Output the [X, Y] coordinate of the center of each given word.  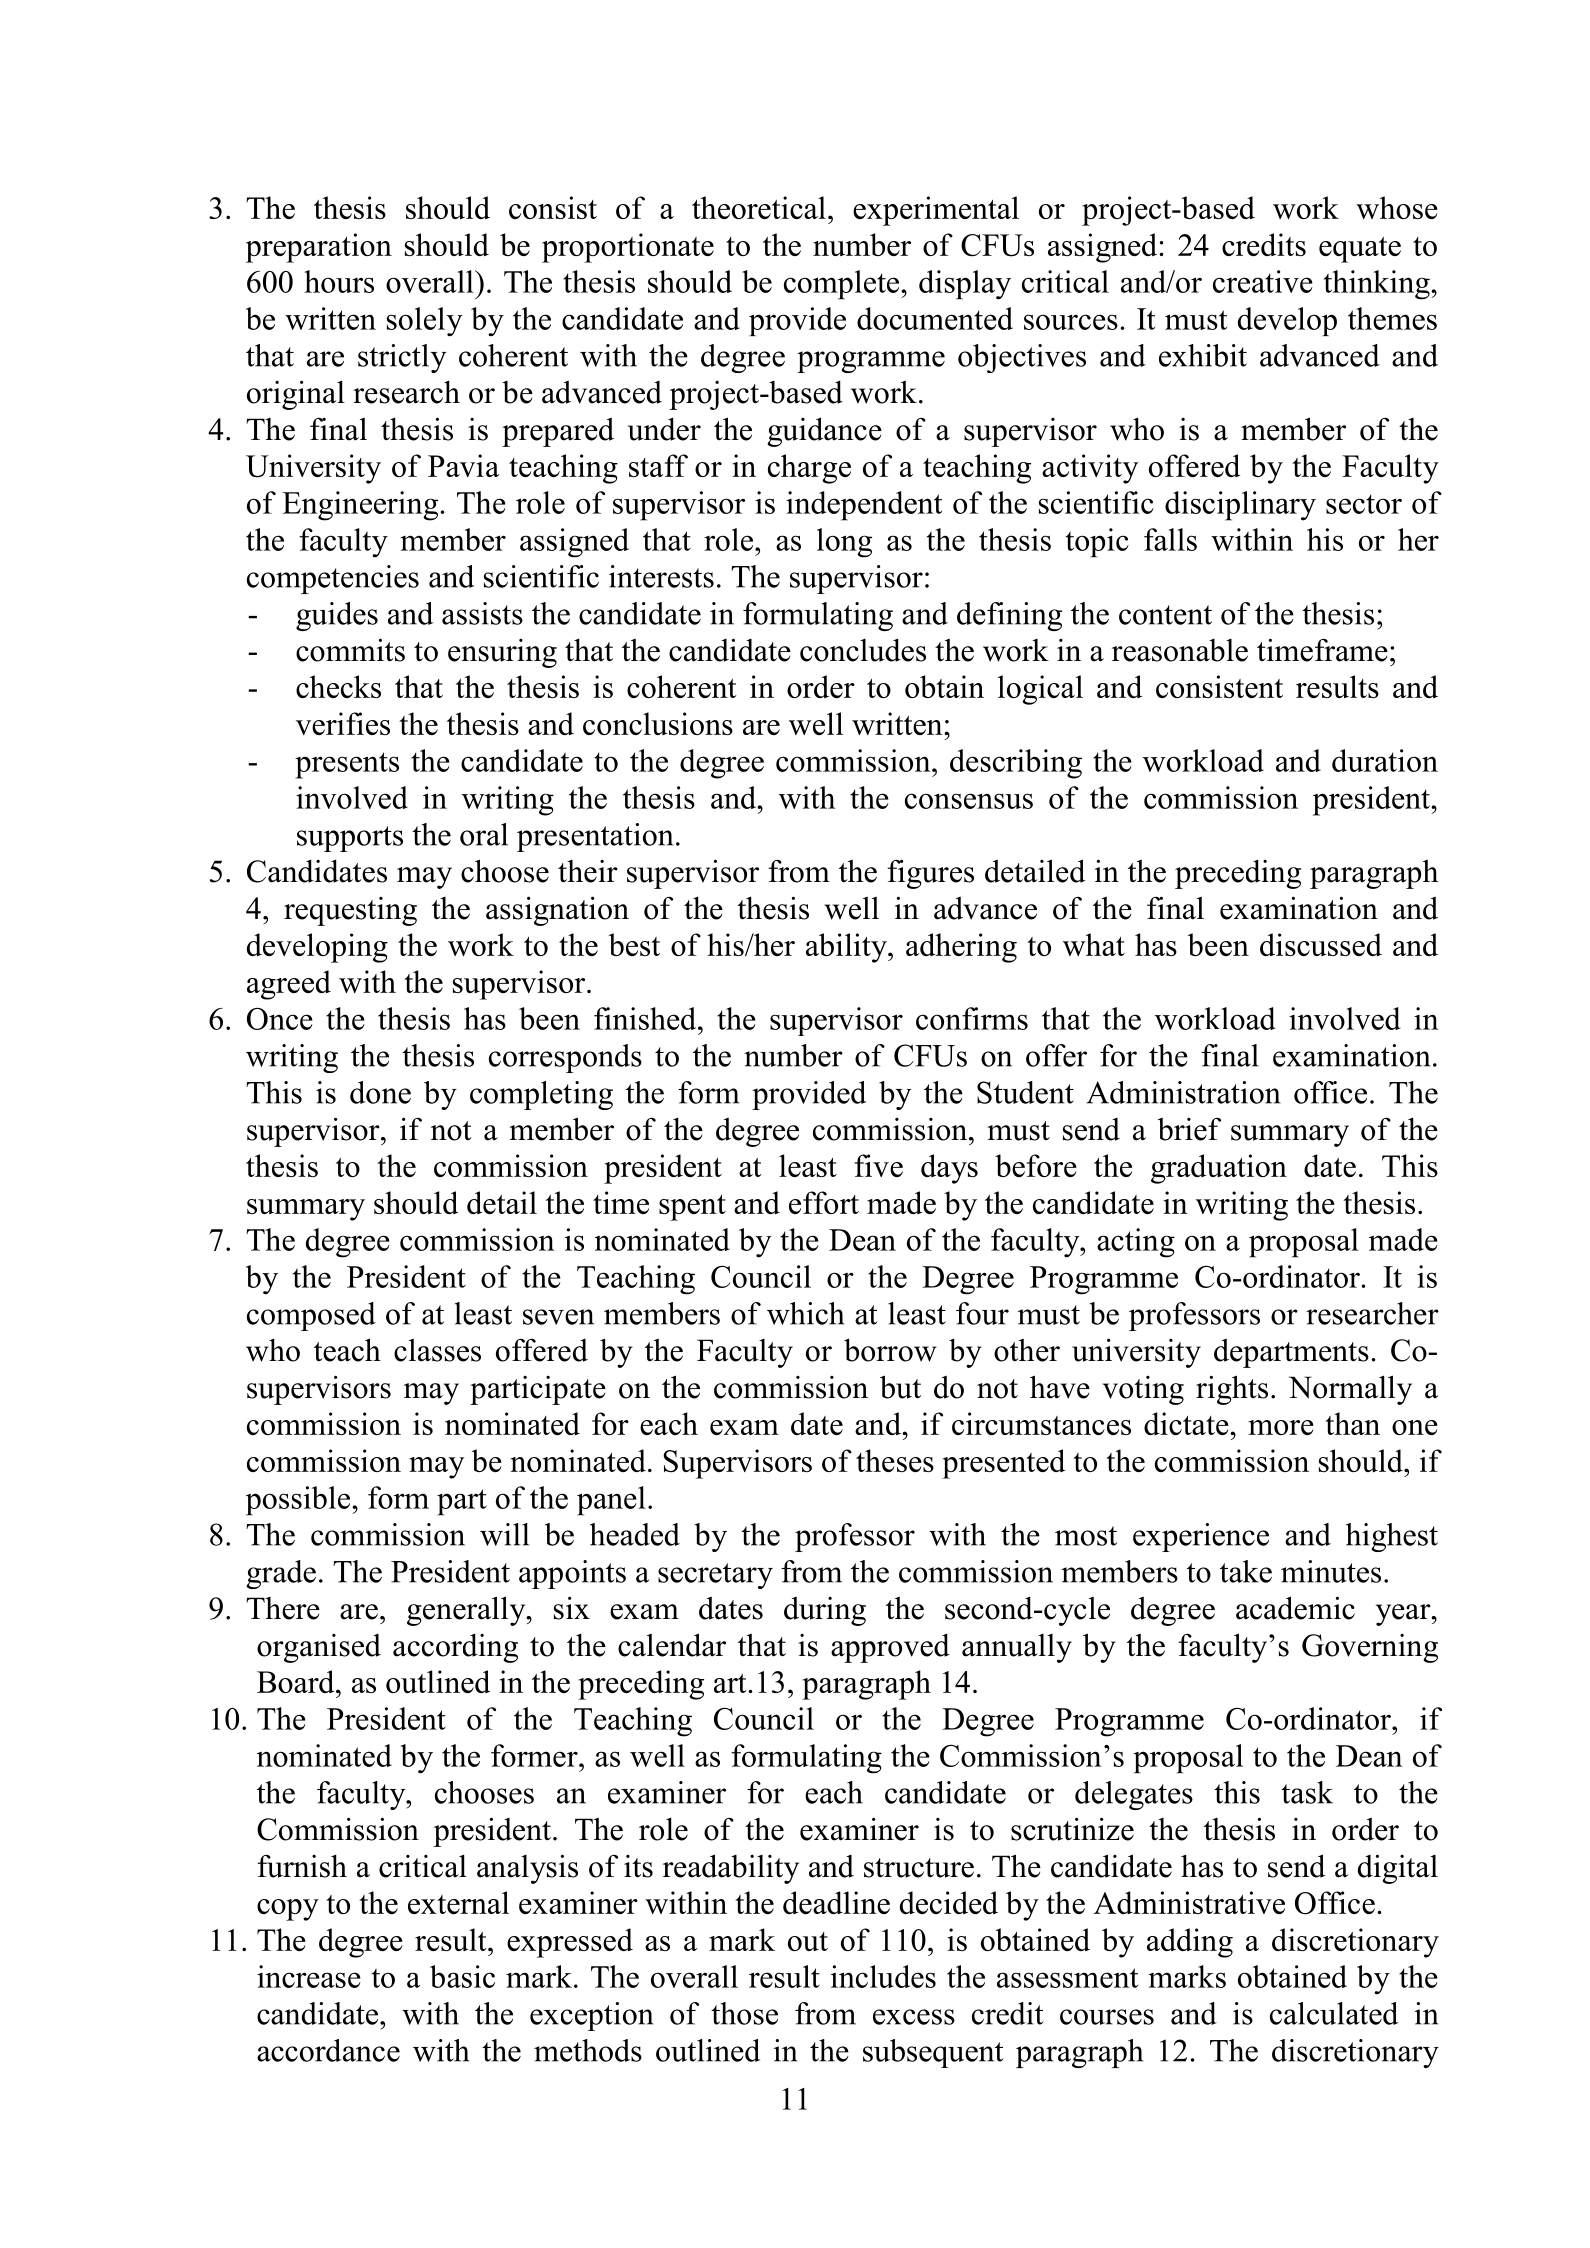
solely [425, 321]
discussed [1321, 944]
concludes [863, 650]
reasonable [1180, 650]
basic [462, 1976]
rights [1232, 1390]
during [825, 1611]
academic [1295, 1608]
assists [482, 613]
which [805, 1313]
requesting [350, 911]
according [455, 1648]
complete [843, 285]
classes [437, 1350]
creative [1263, 281]
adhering [961, 948]
